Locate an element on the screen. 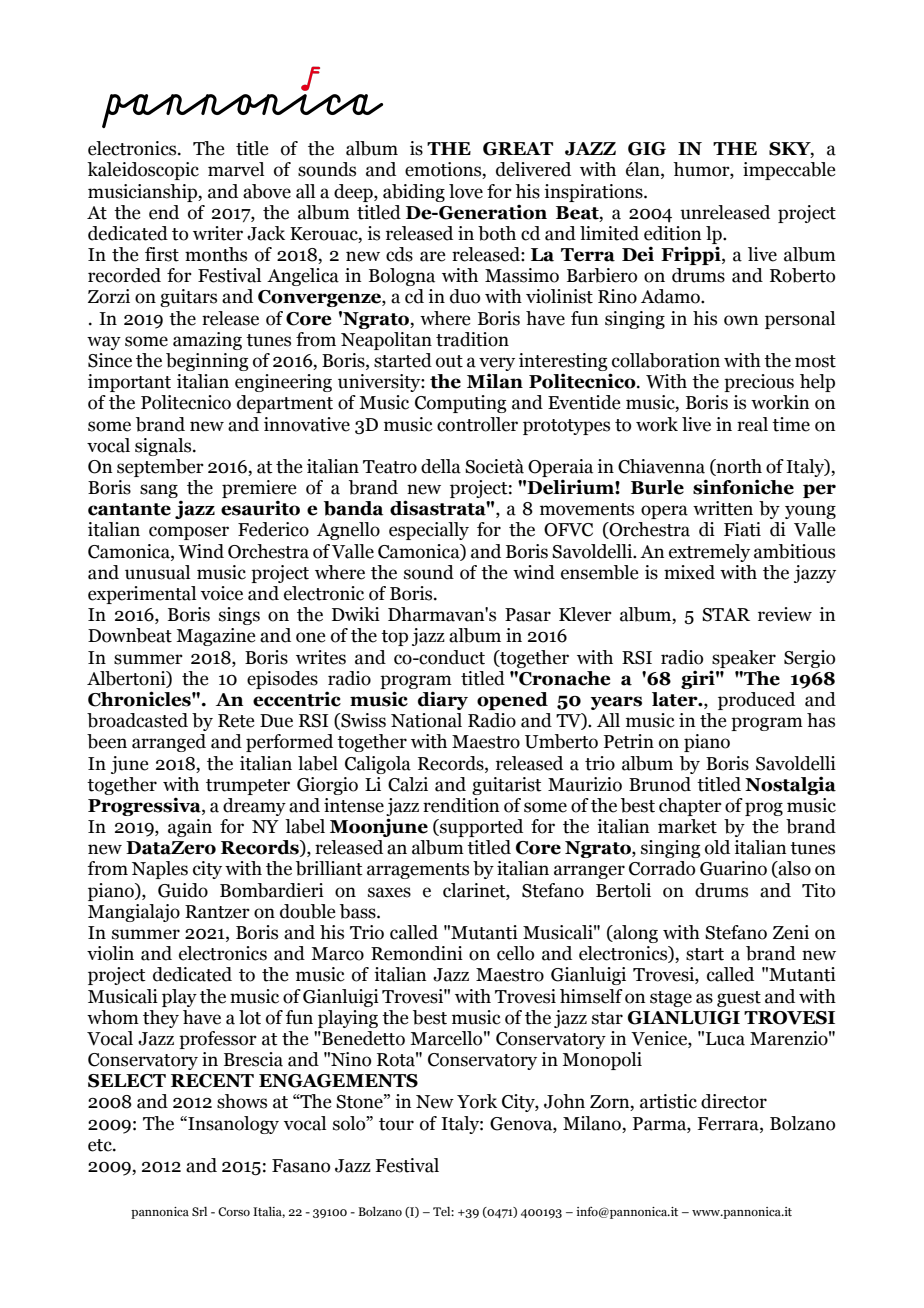  Ferrara is located at coordinates (729, 1124).
